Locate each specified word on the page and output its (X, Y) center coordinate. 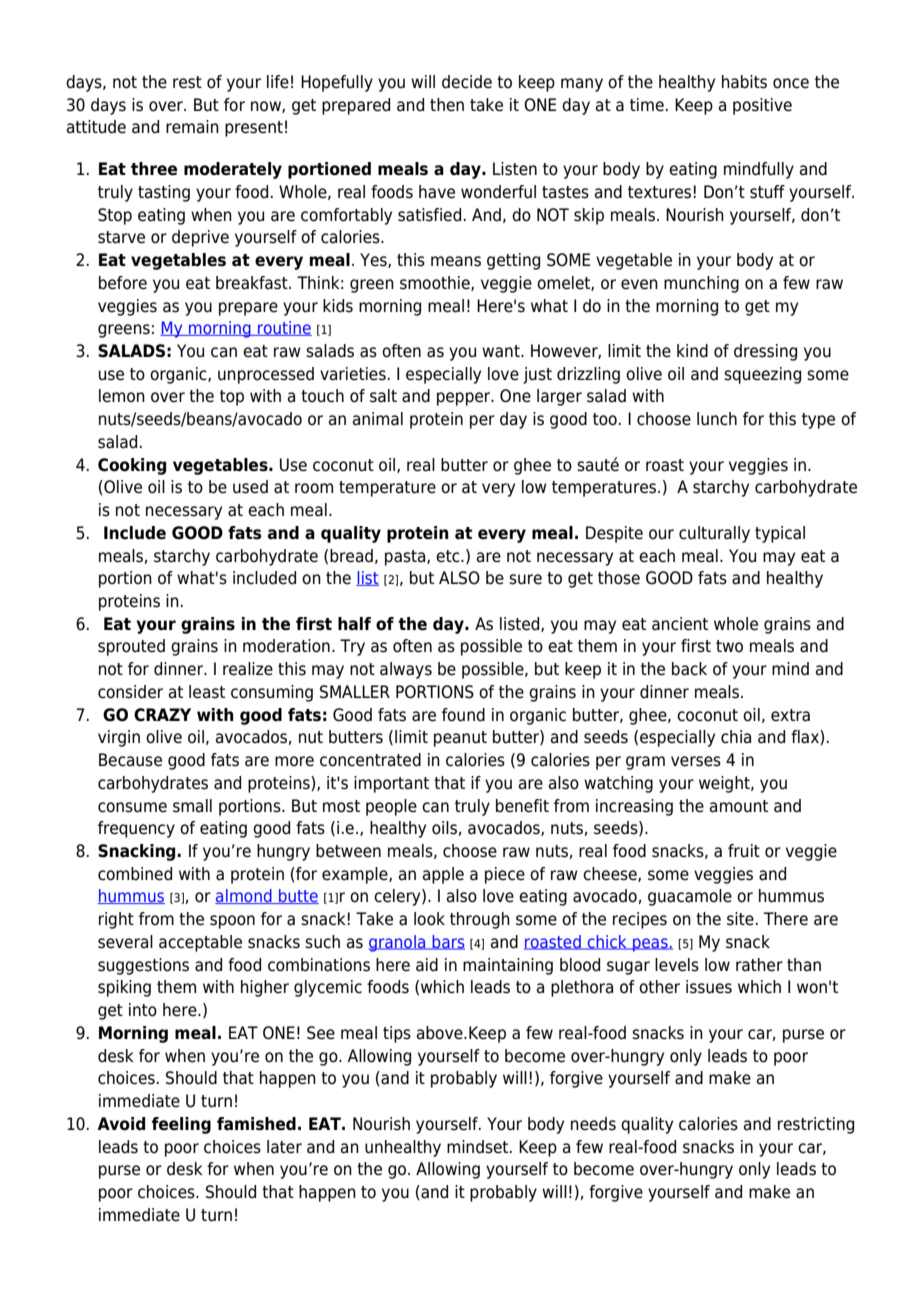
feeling (181, 1125)
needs (593, 1124)
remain (192, 127)
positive (762, 106)
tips (397, 1034)
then (447, 105)
